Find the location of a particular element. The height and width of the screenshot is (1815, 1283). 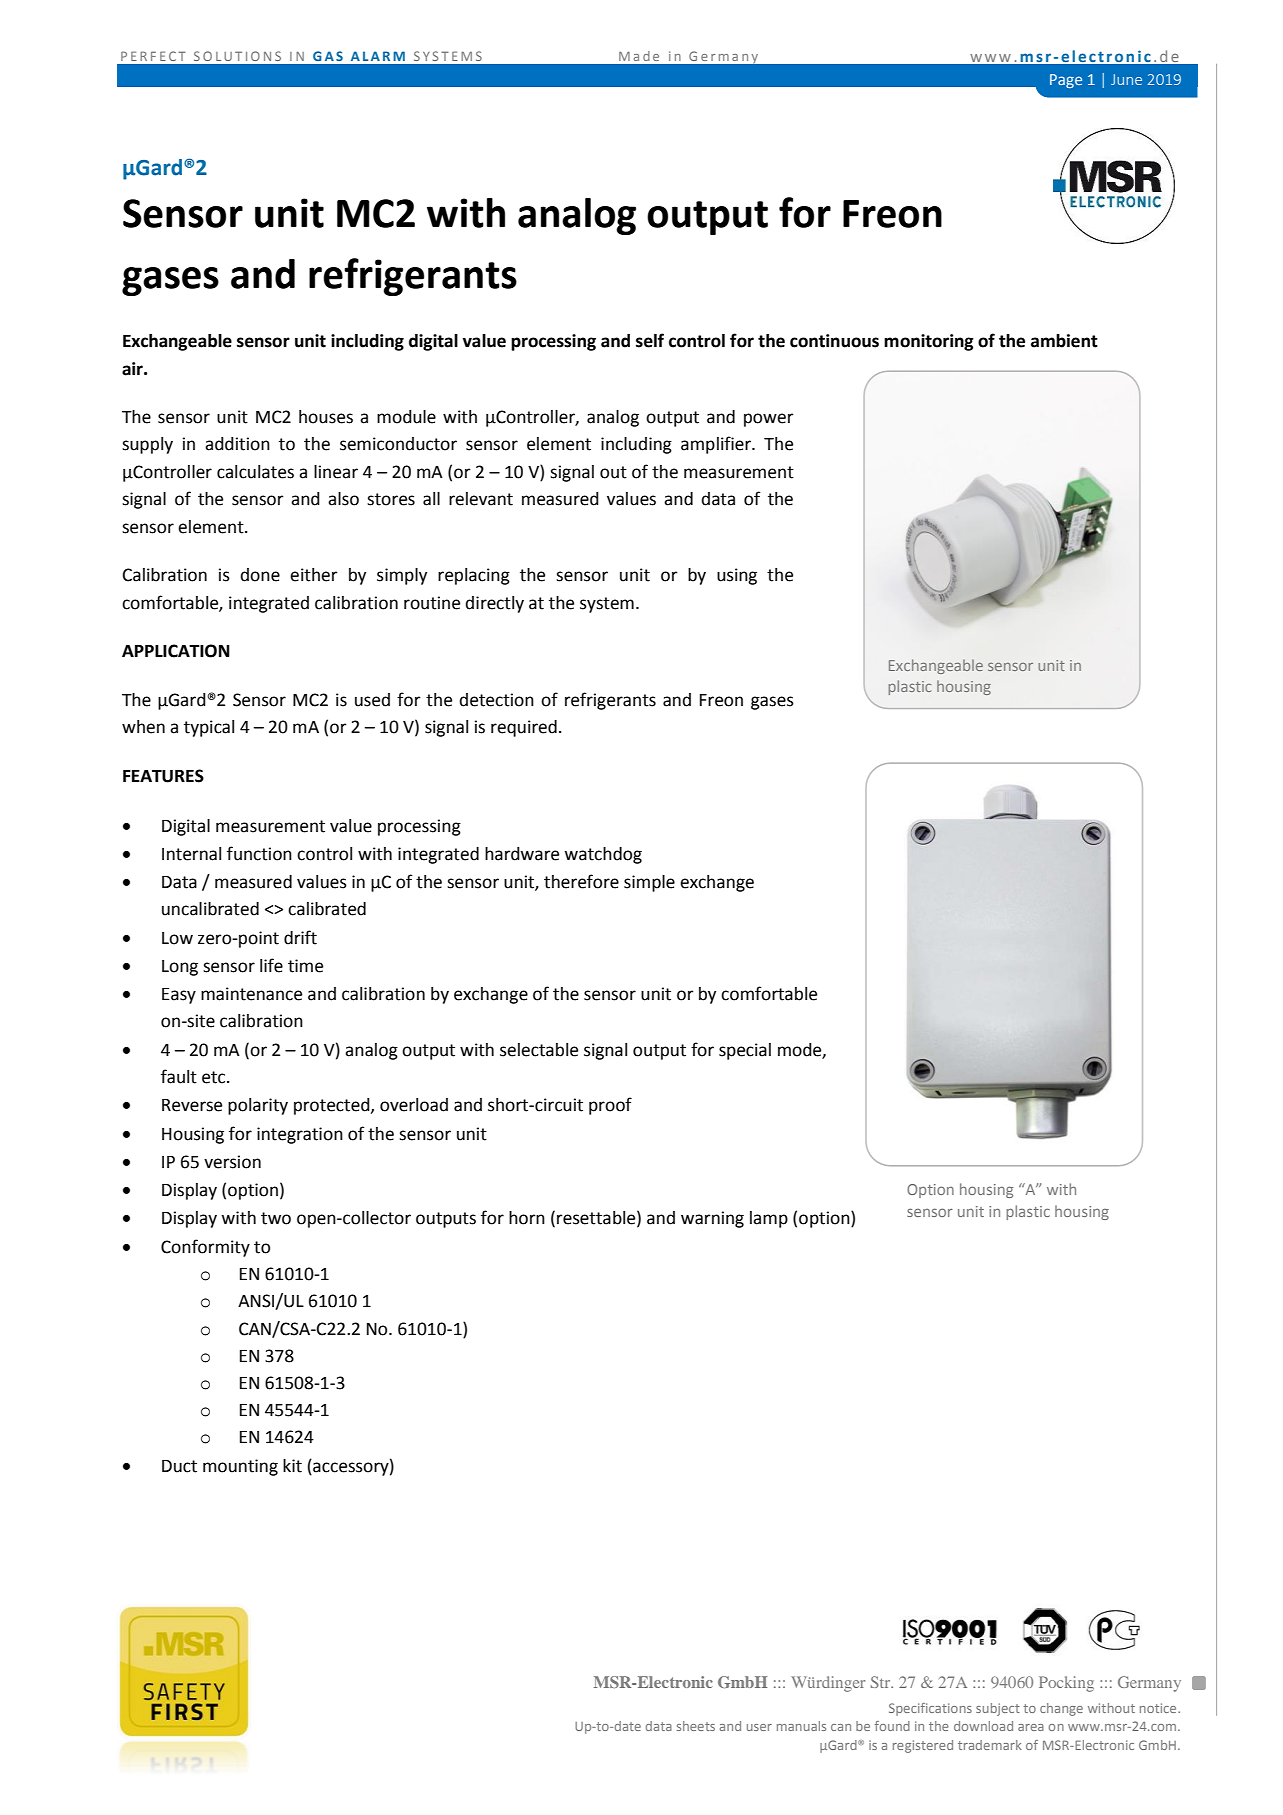

lamp is located at coordinates (769, 1219).
